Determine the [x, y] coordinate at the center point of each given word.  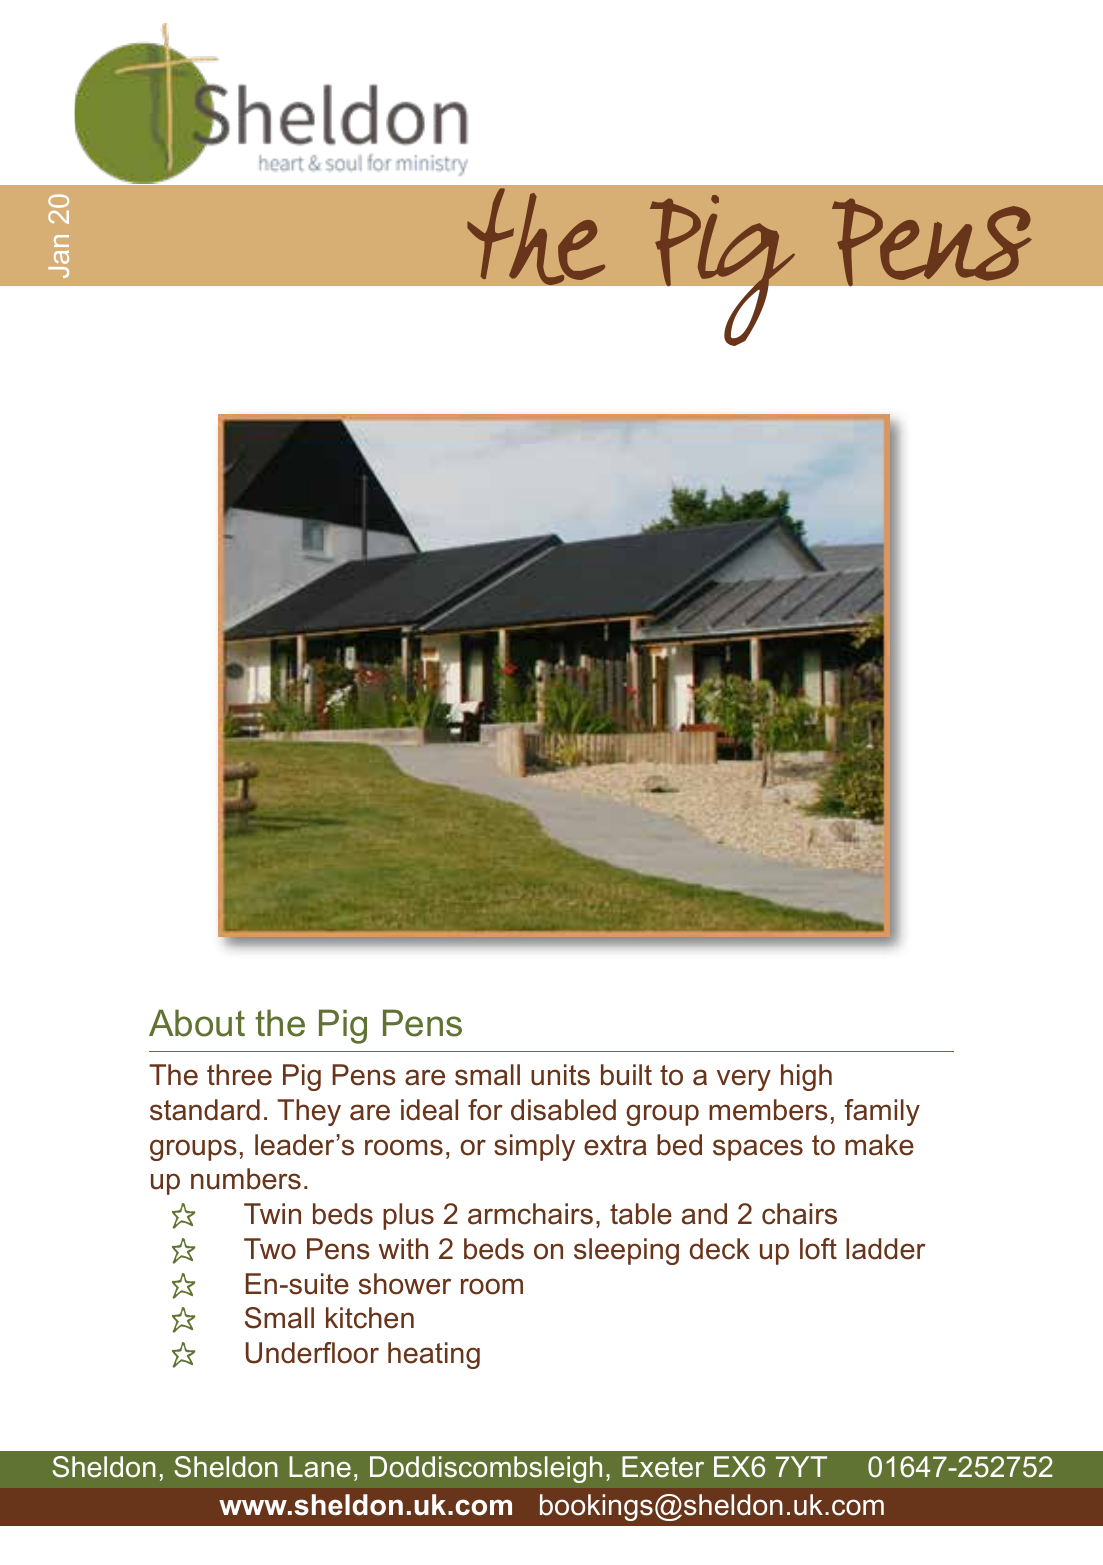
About [197, 1023]
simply [534, 1147]
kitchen [370, 1318]
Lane [320, 1467]
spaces [758, 1150]
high [806, 1077]
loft [818, 1249]
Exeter [663, 1467]
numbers [246, 1179]
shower [405, 1284]
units [560, 1075]
